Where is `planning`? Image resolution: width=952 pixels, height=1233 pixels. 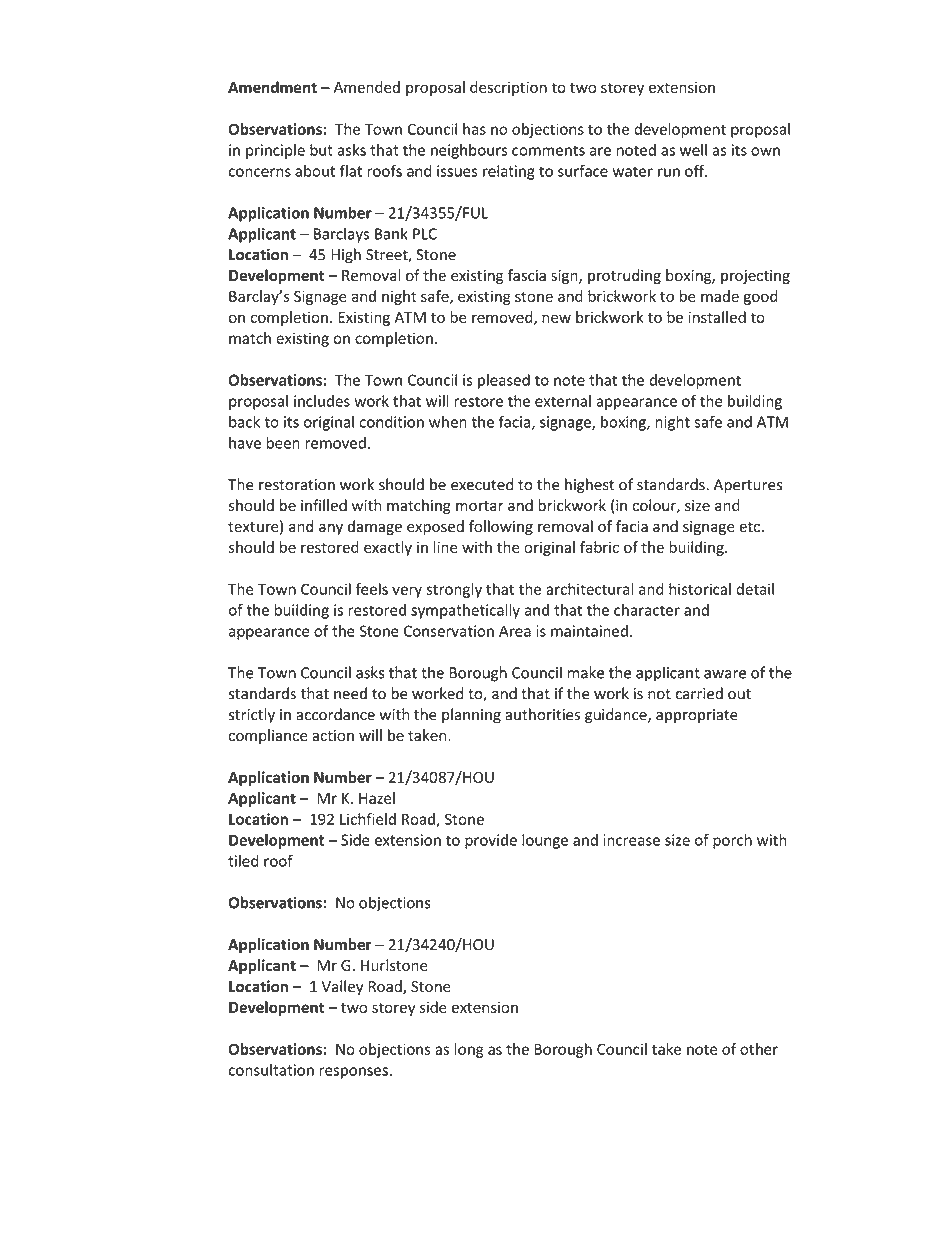 planning is located at coordinates (471, 716).
